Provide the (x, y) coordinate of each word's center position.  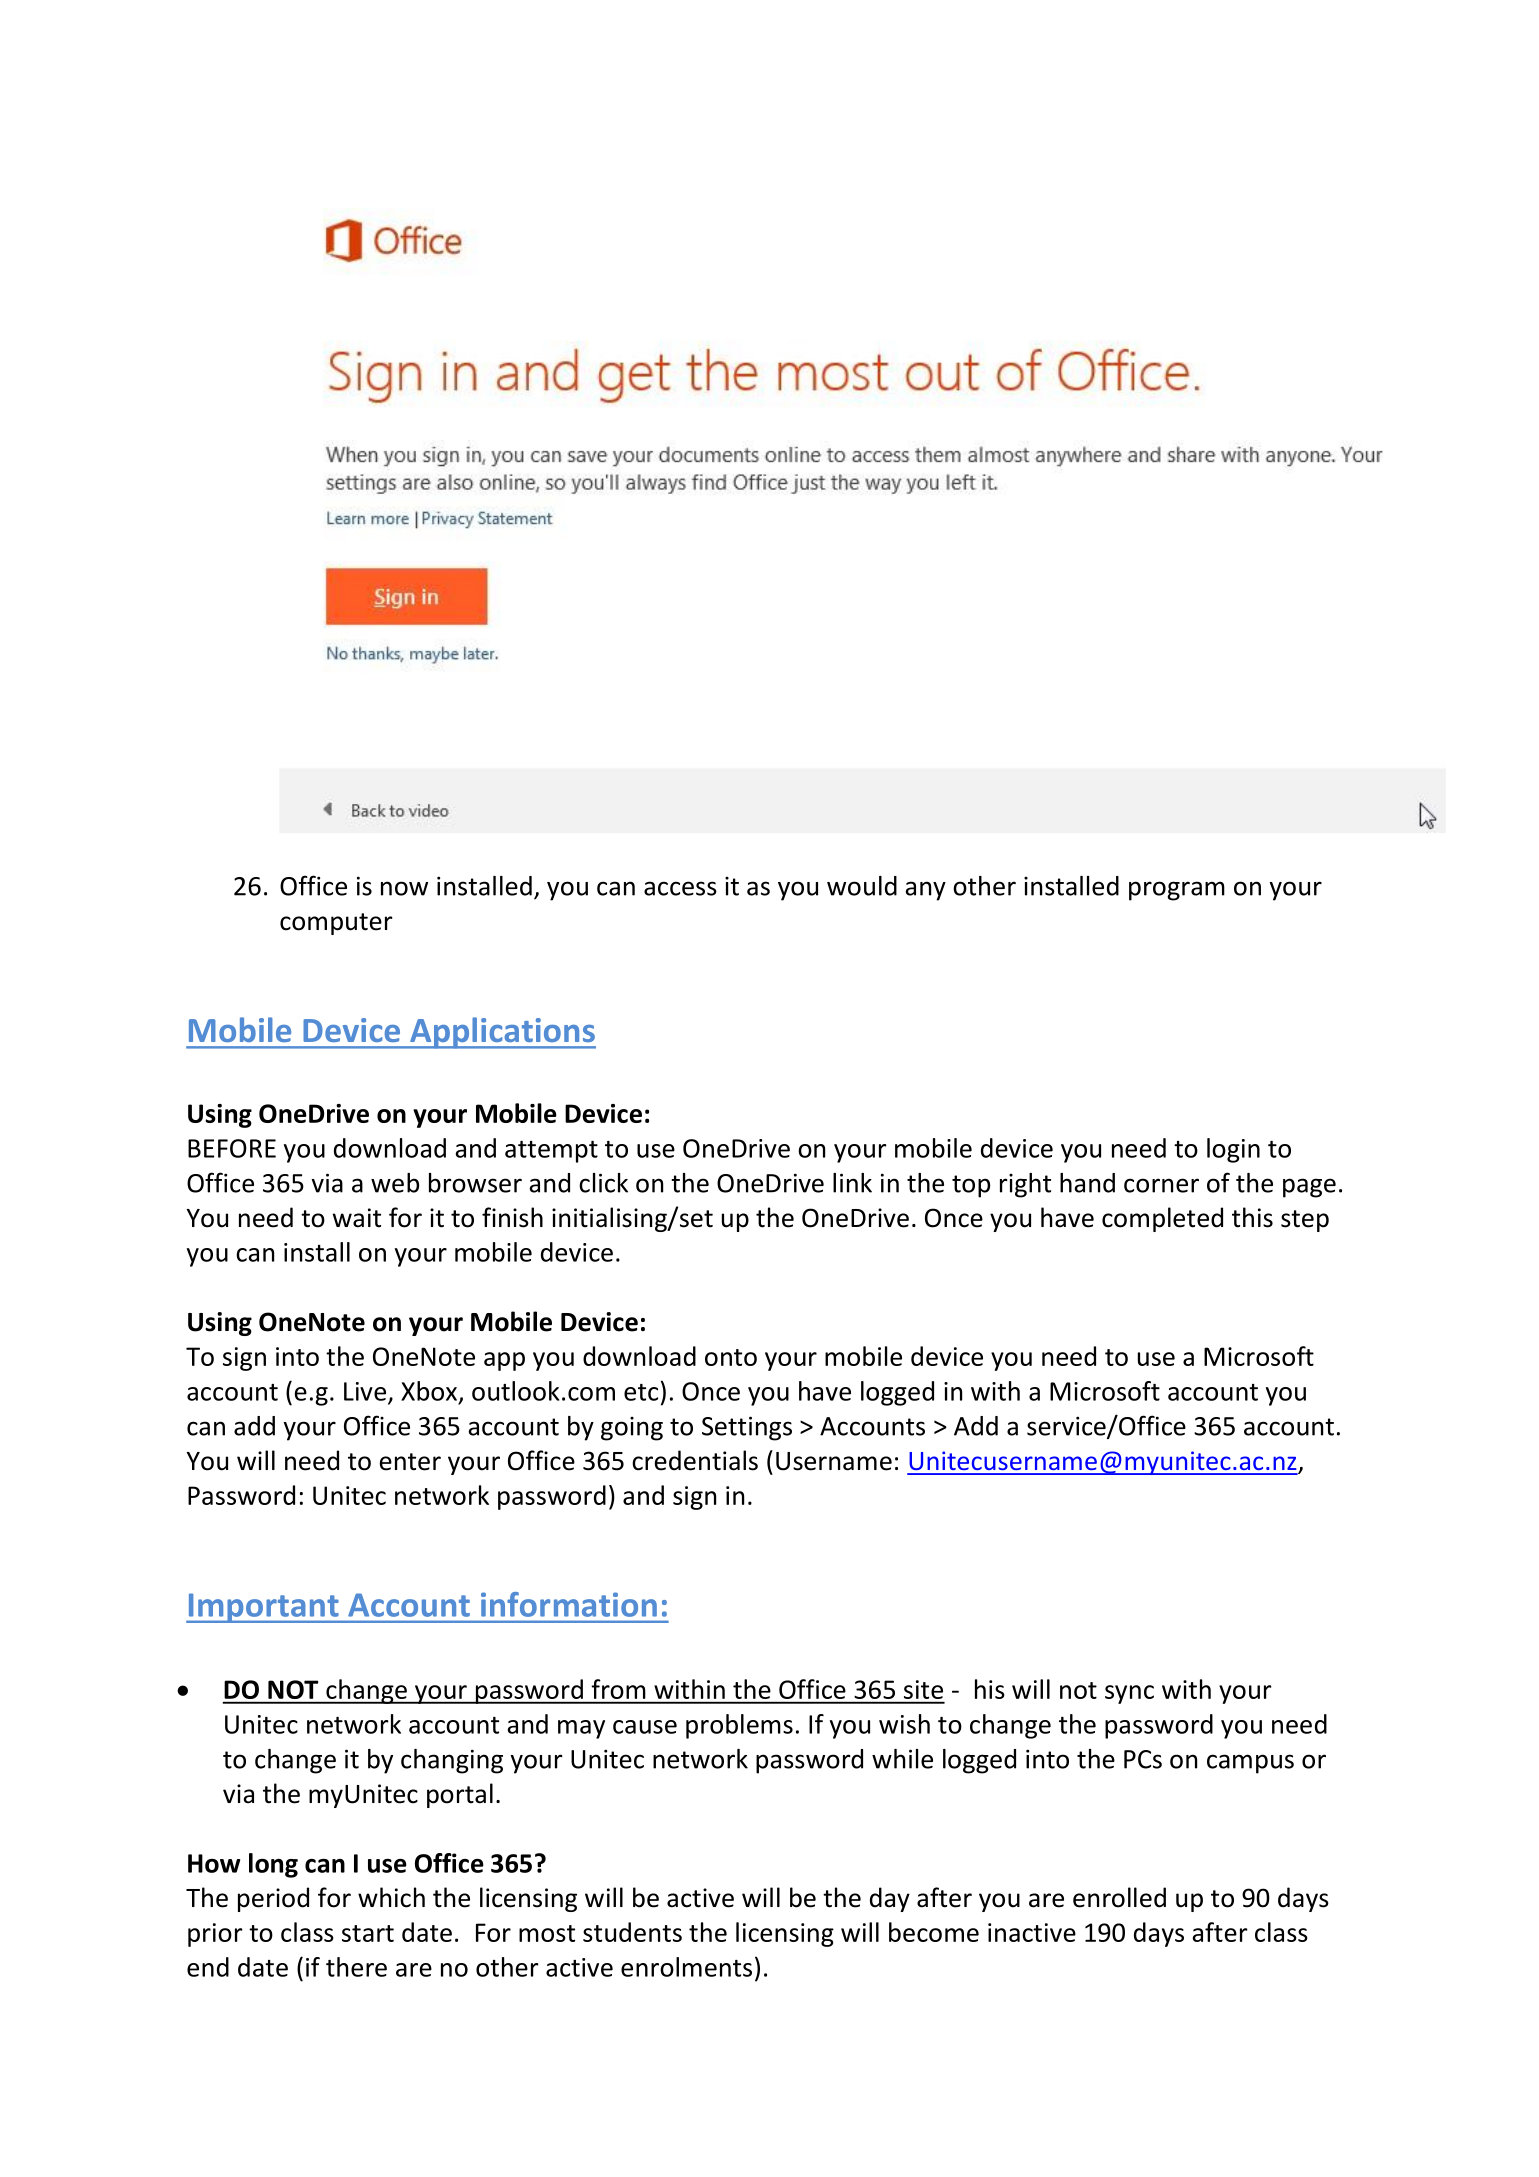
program (1177, 891)
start (368, 1933)
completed (1162, 1219)
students (632, 1932)
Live (365, 1391)
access (680, 888)
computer (336, 924)
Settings (747, 1428)
